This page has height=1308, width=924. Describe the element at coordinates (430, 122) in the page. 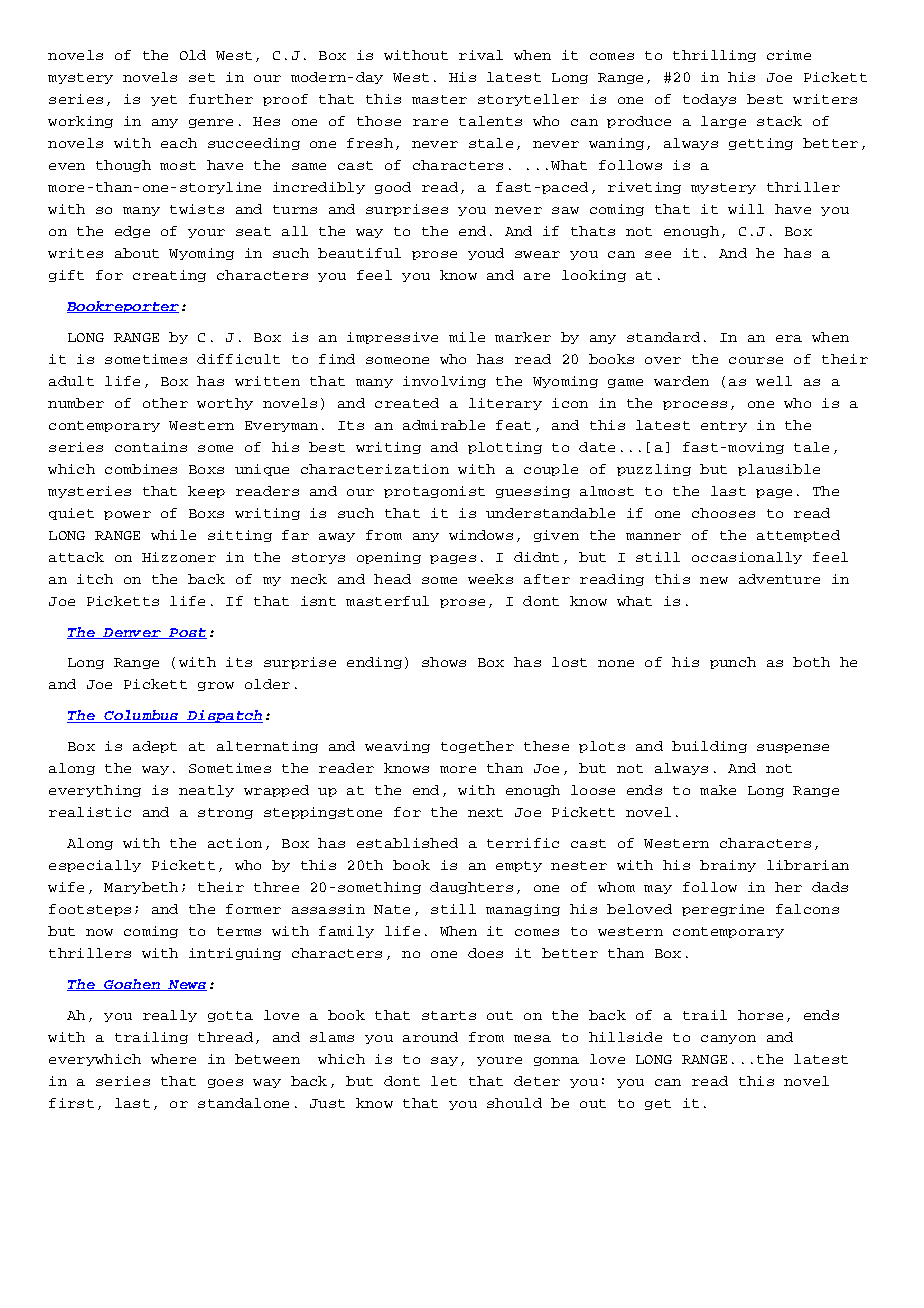

I see `rare` at that location.
